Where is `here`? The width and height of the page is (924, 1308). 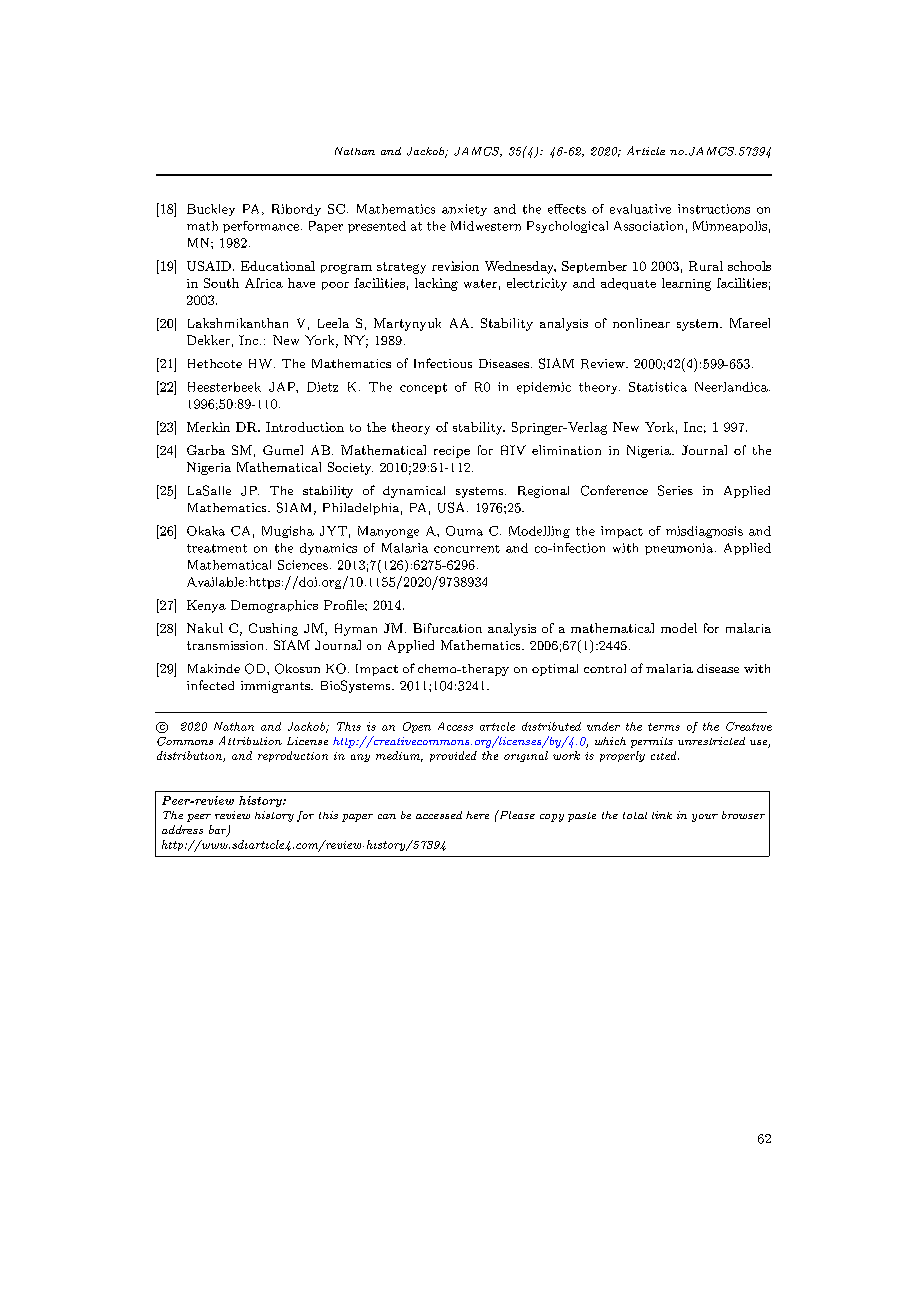
here is located at coordinates (477, 815).
